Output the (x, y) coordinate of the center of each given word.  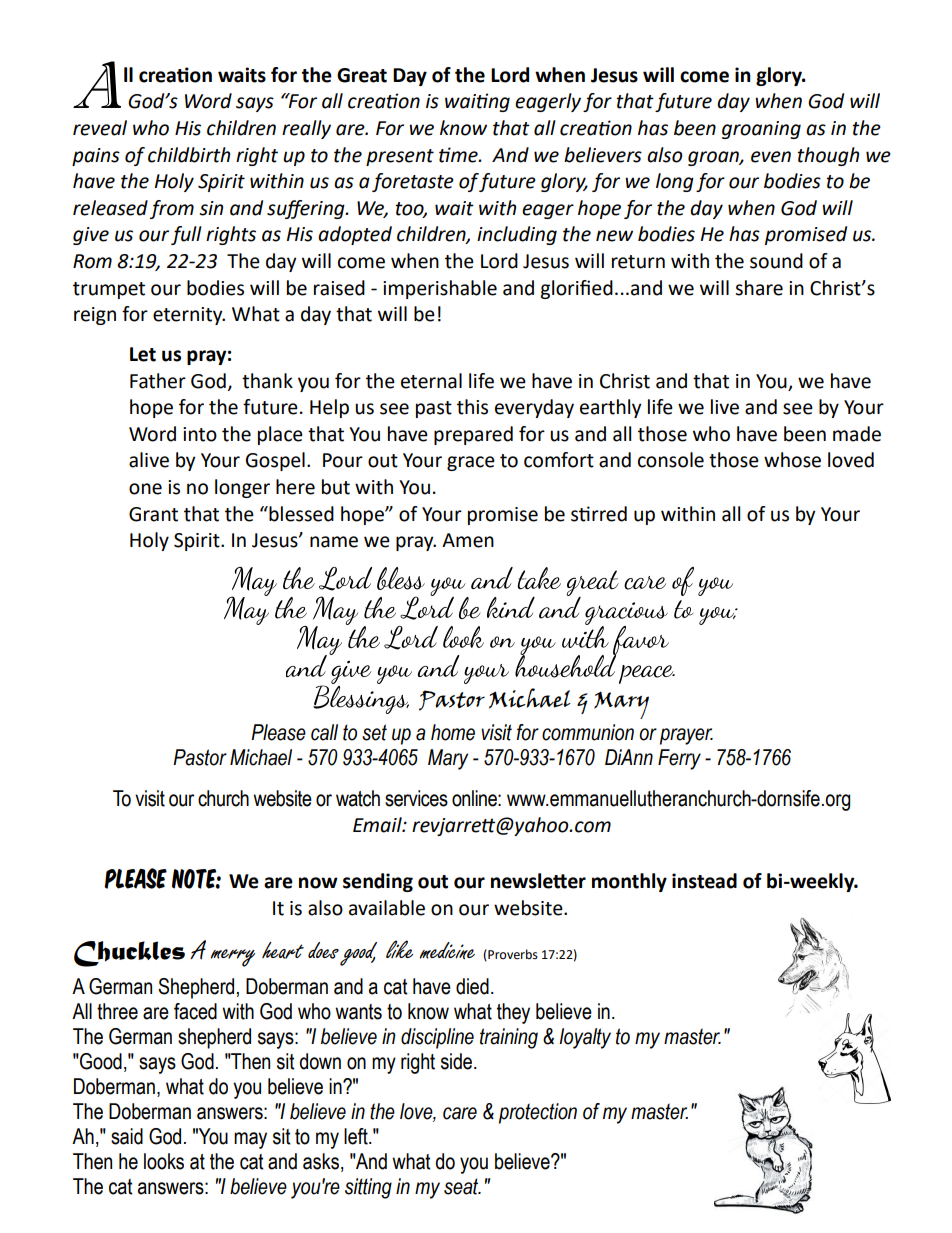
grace (471, 463)
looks (164, 1161)
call (324, 732)
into (200, 434)
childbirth (189, 155)
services (416, 798)
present (400, 157)
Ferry (679, 759)
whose (792, 460)
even (771, 157)
